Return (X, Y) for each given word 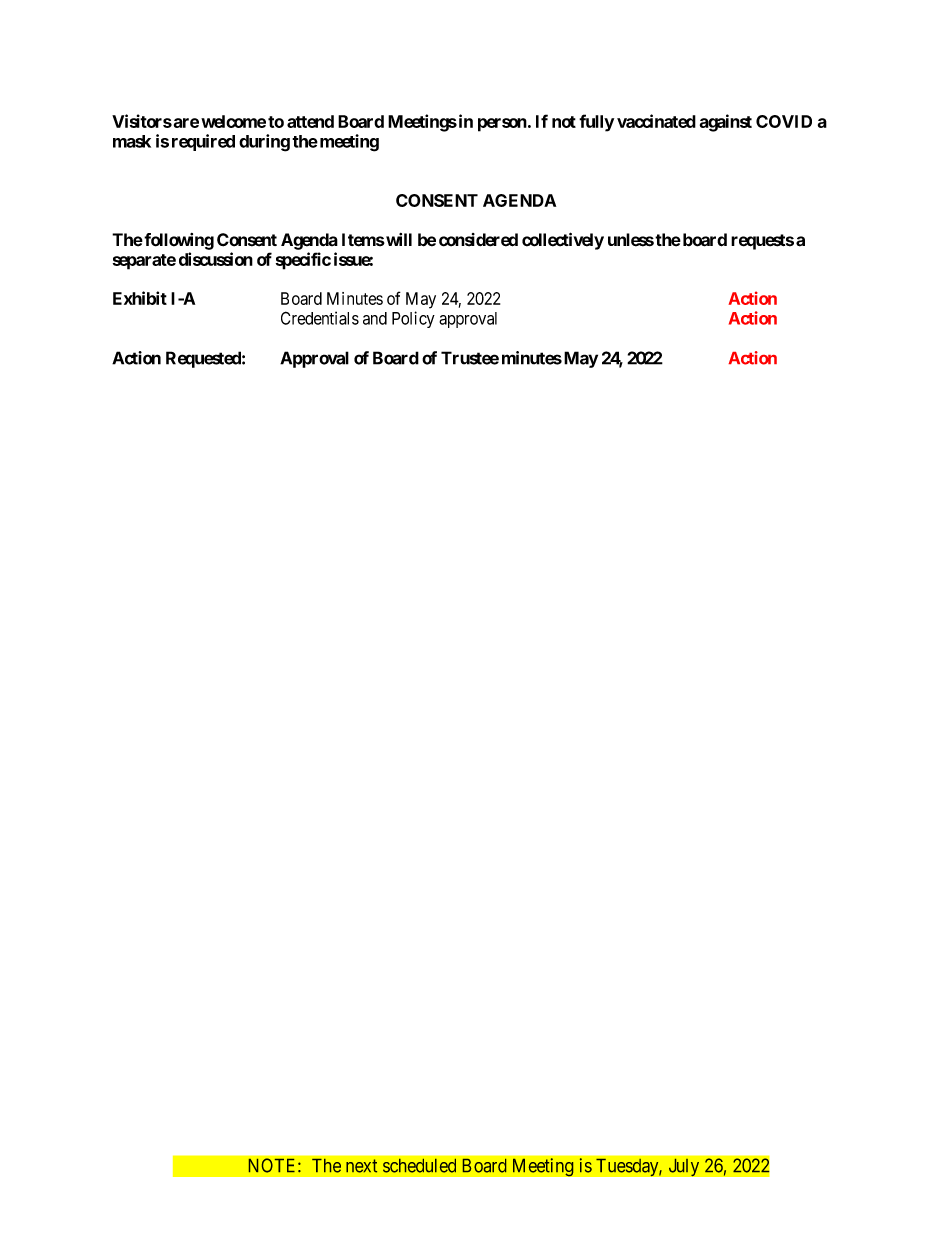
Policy (413, 319)
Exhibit (140, 298)
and (375, 318)
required (203, 142)
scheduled (419, 1166)
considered (478, 240)
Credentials (320, 318)
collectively (563, 241)
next (361, 1166)
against (726, 123)
